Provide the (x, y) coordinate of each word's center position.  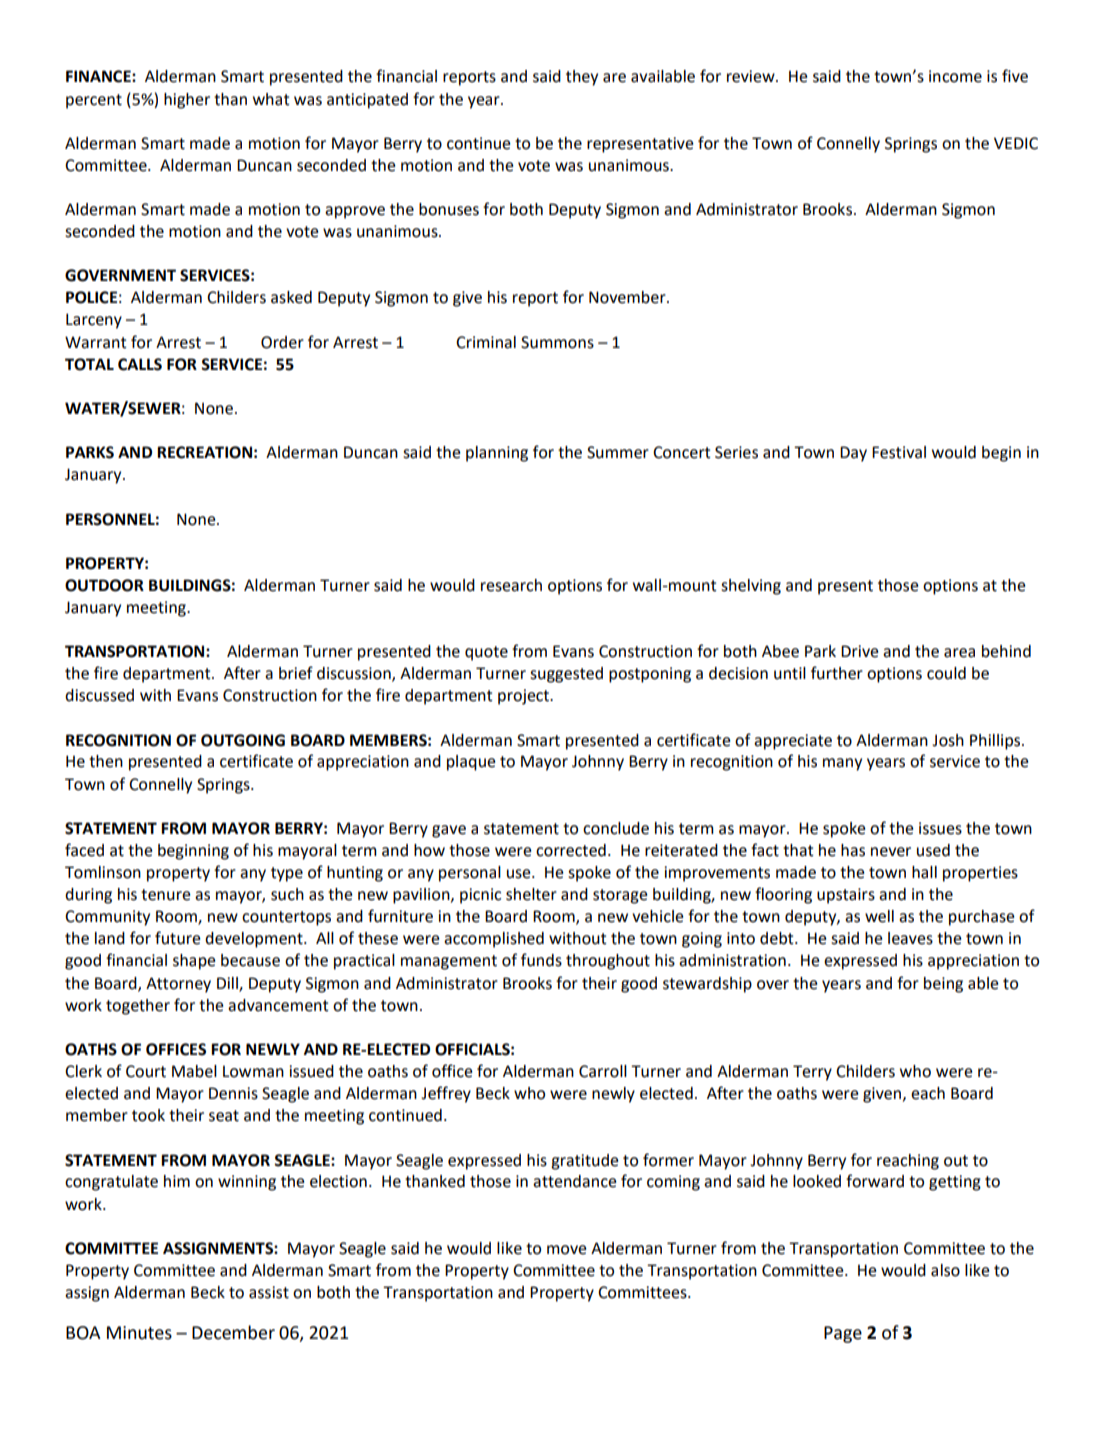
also (945, 1270)
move (566, 1250)
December (233, 1332)
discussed (99, 695)
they (582, 78)
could (946, 673)
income (955, 76)
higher (187, 101)
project (524, 697)
